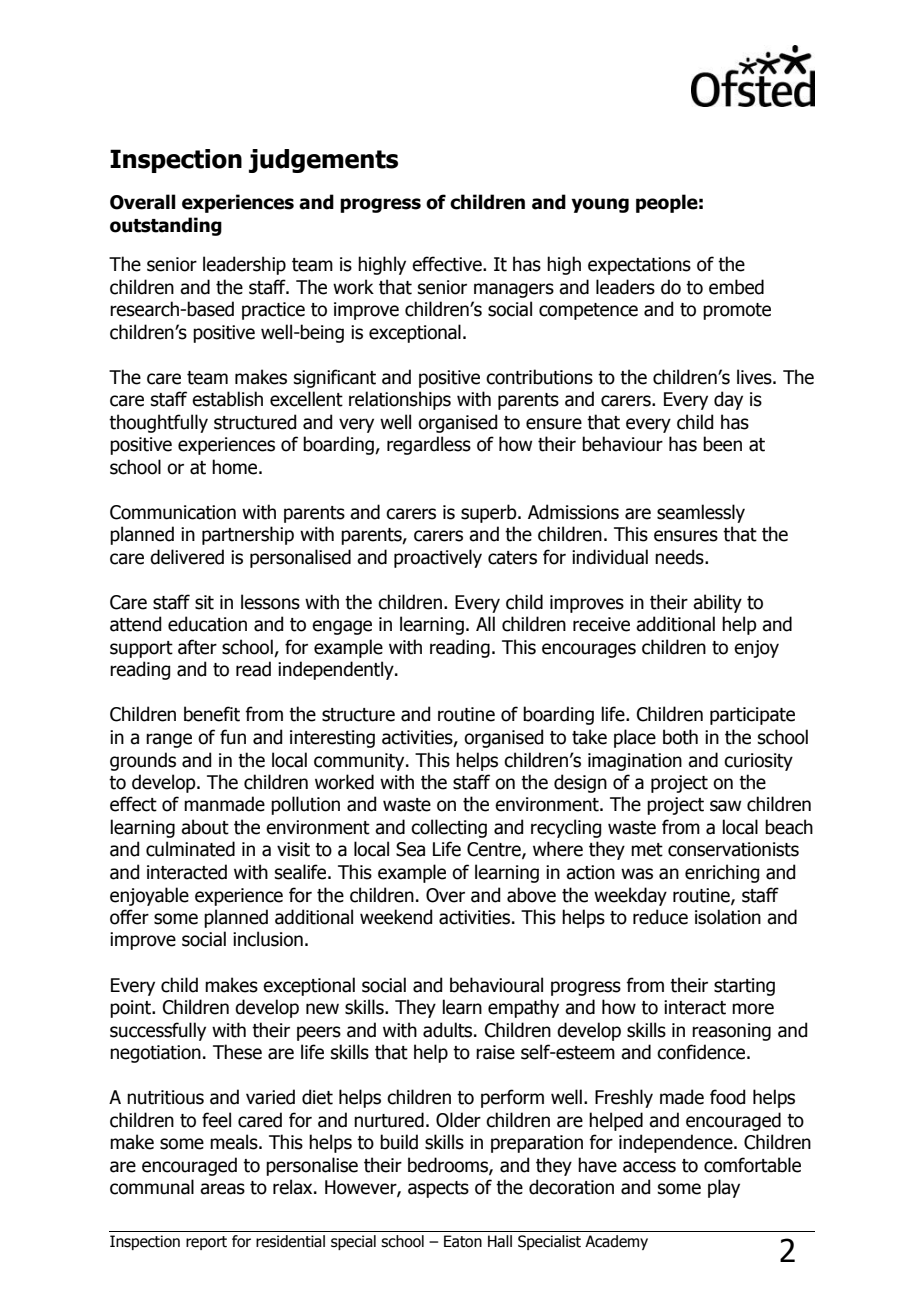 The image size is (924, 1308). Describe the element at coordinates (724, 1188) in the document. I see `play` at that location.
